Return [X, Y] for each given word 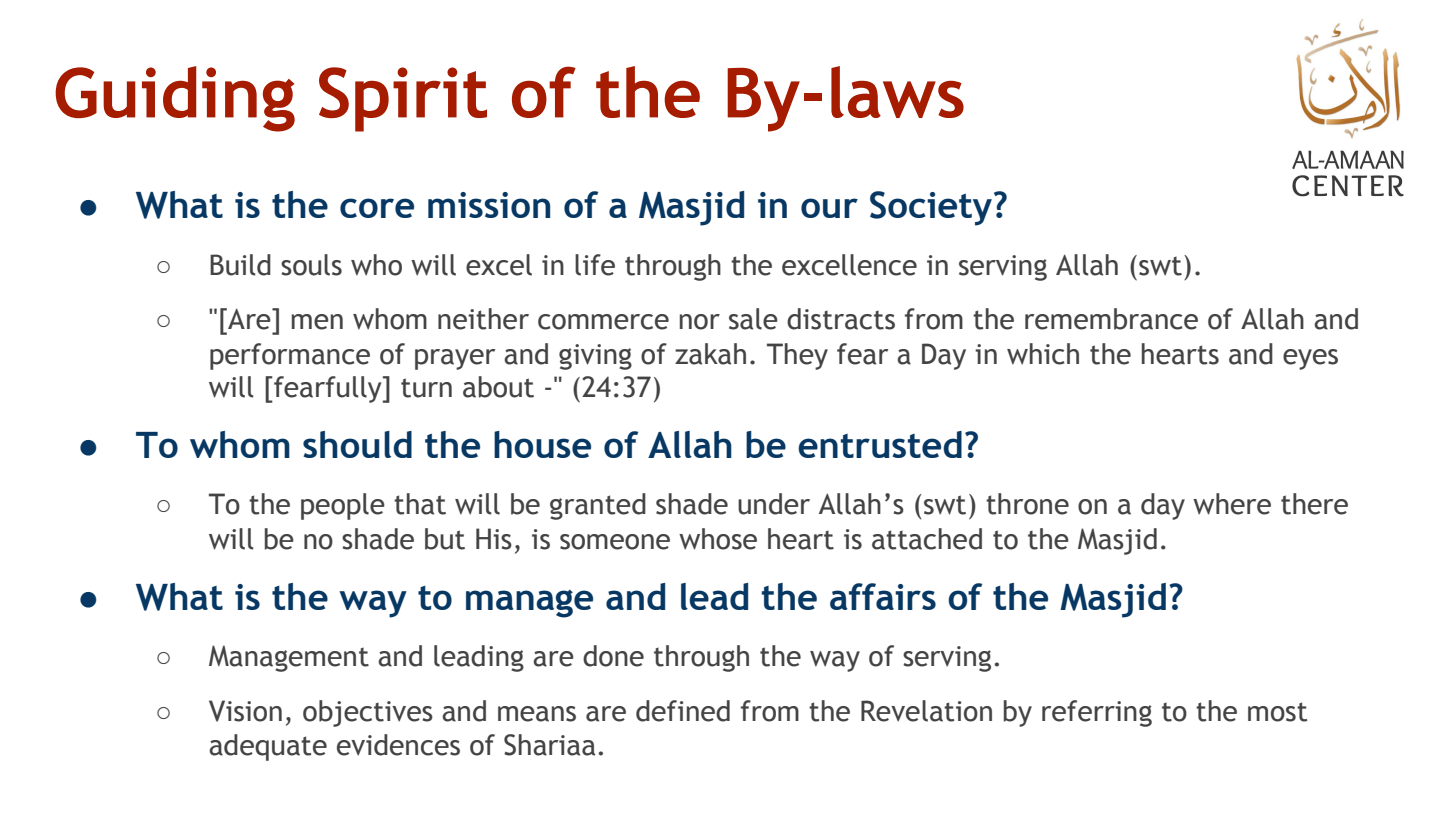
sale [753, 319]
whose [718, 539]
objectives [368, 713]
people [343, 506]
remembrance [1111, 319]
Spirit [403, 99]
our [829, 208]
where [1232, 504]
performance [290, 356]
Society [931, 208]
